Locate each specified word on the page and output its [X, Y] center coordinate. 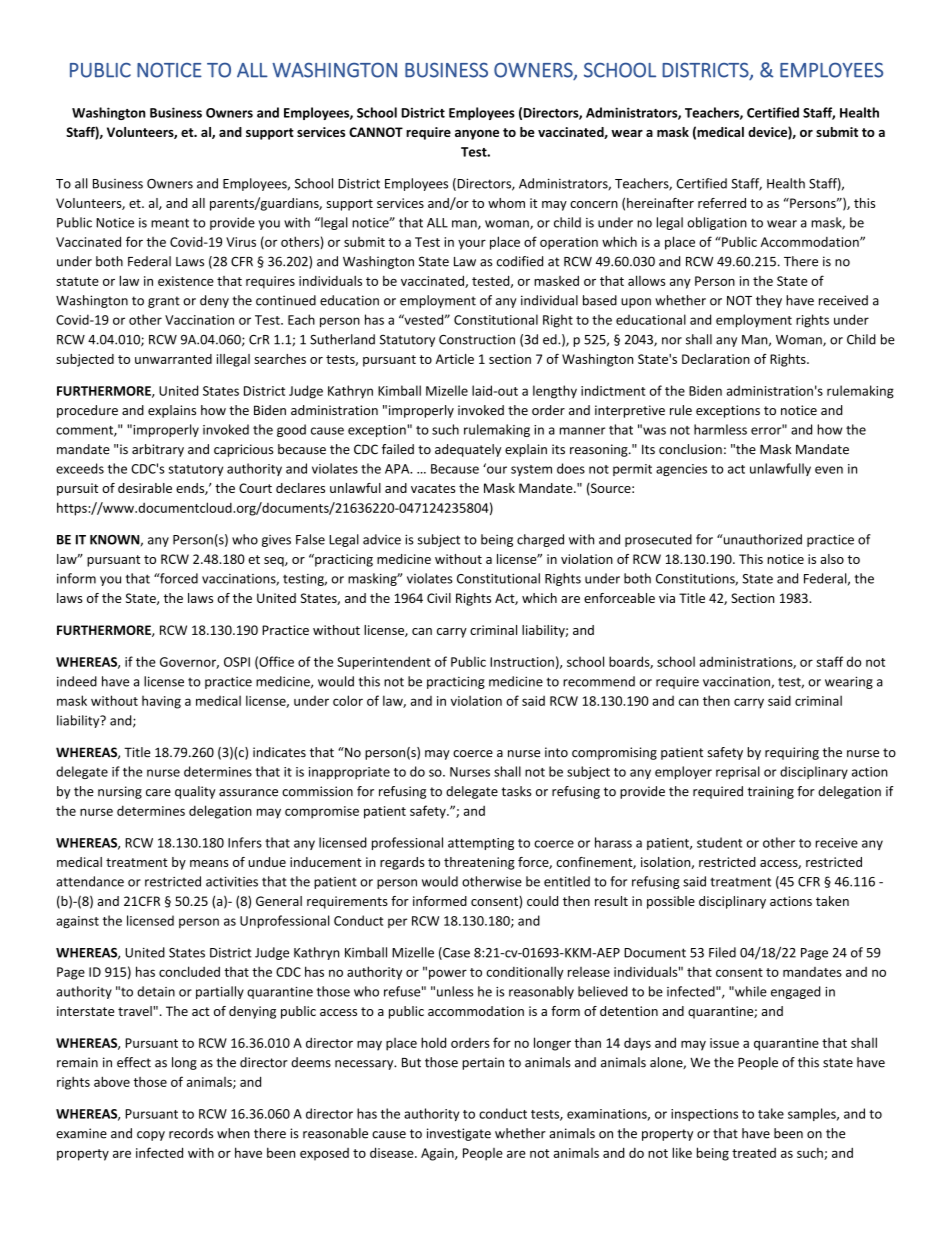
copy [151, 1136]
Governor [189, 663]
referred [722, 203]
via [667, 598]
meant [170, 223]
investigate [459, 1134]
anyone [477, 135]
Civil [439, 598]
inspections [704, 1115]
